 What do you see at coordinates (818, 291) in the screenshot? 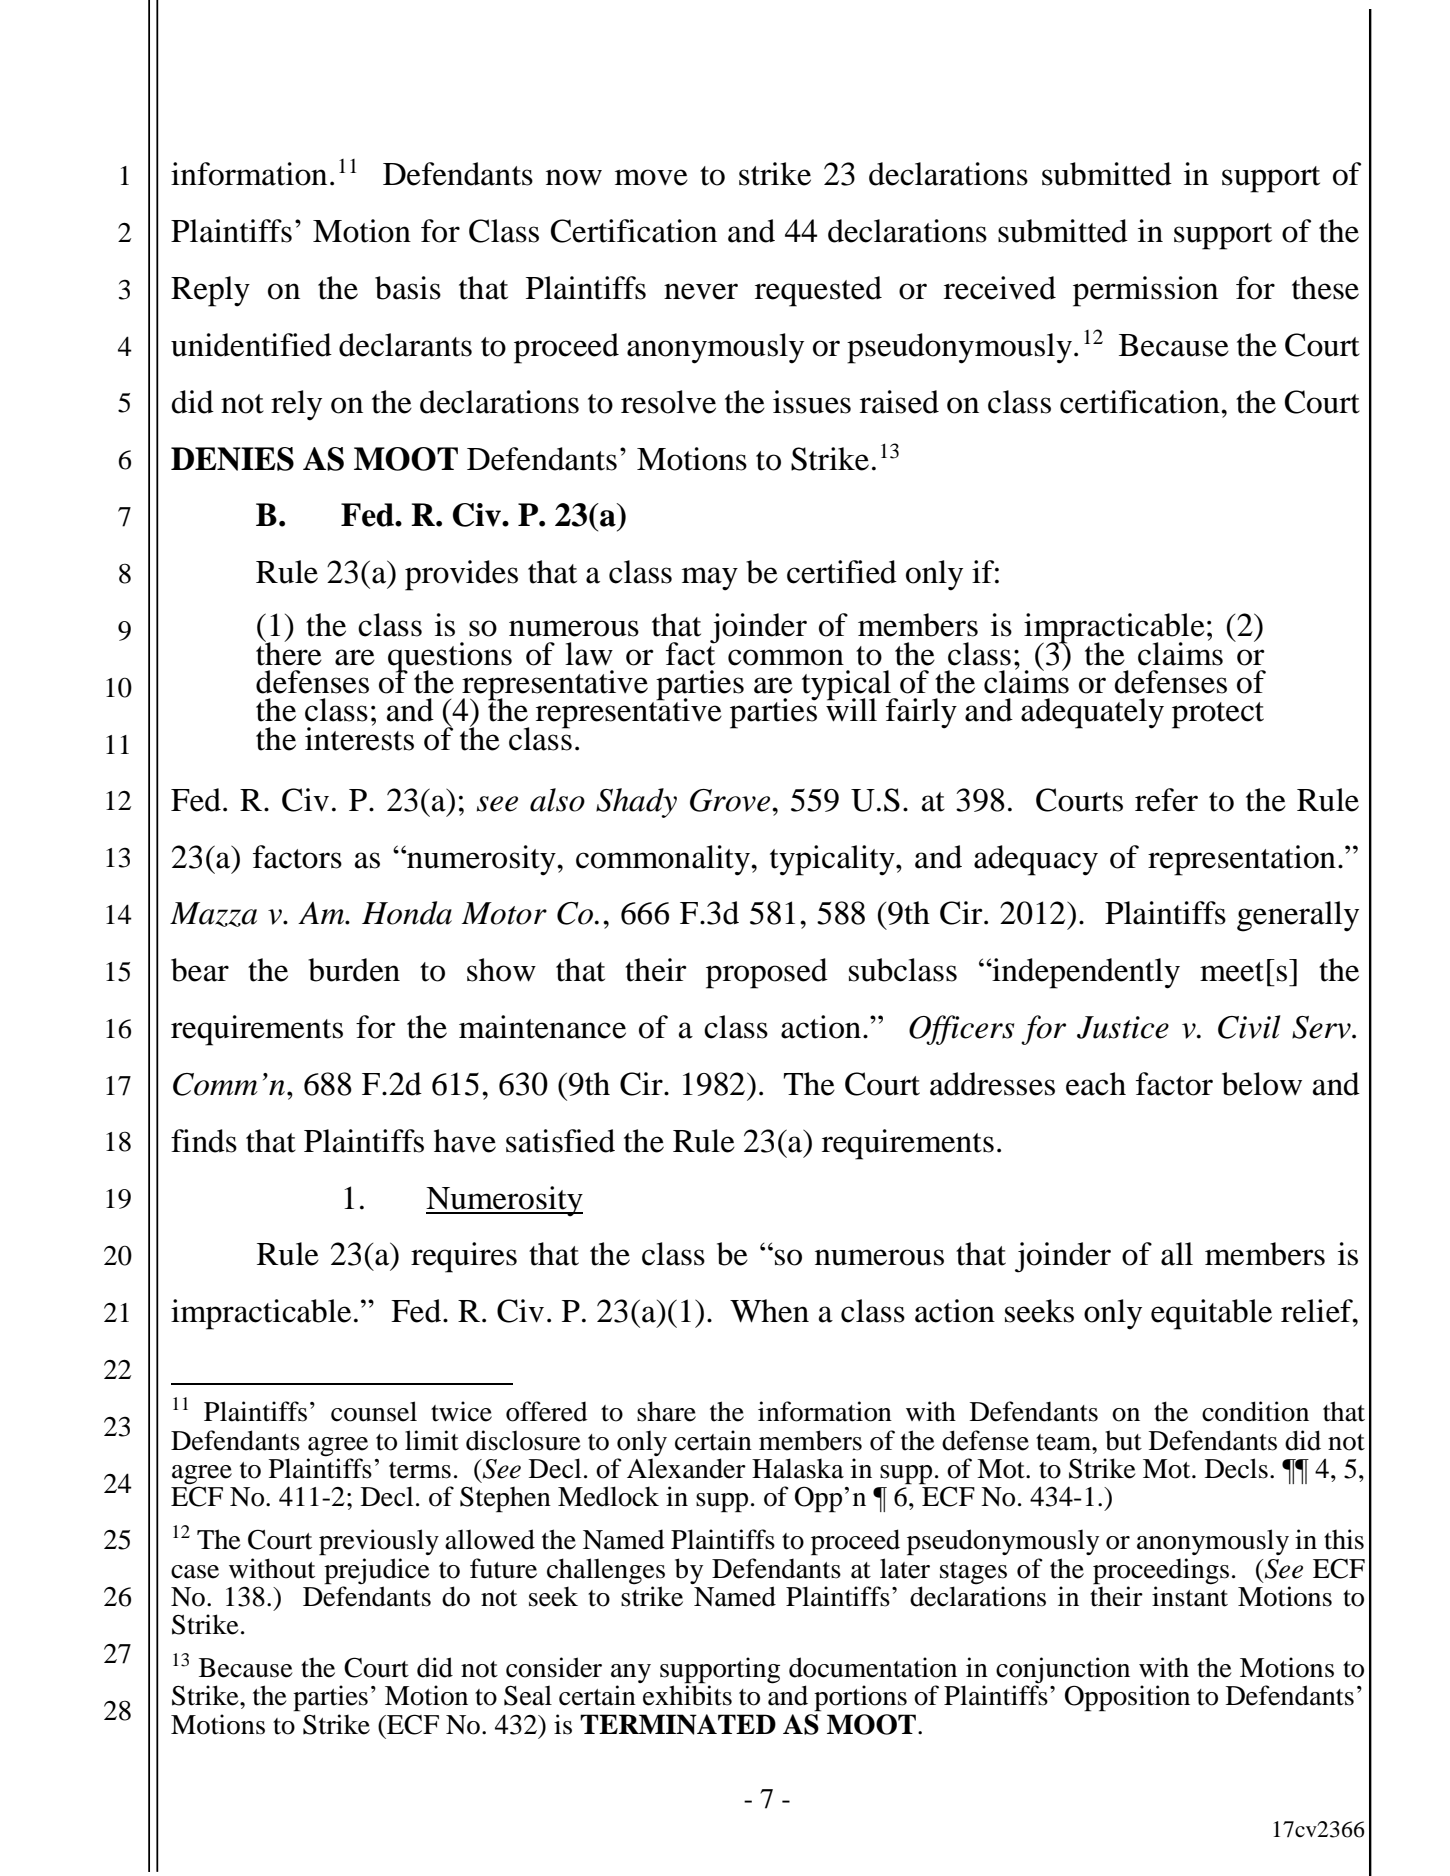
I see `requested` at bounding box center [818, 291].
